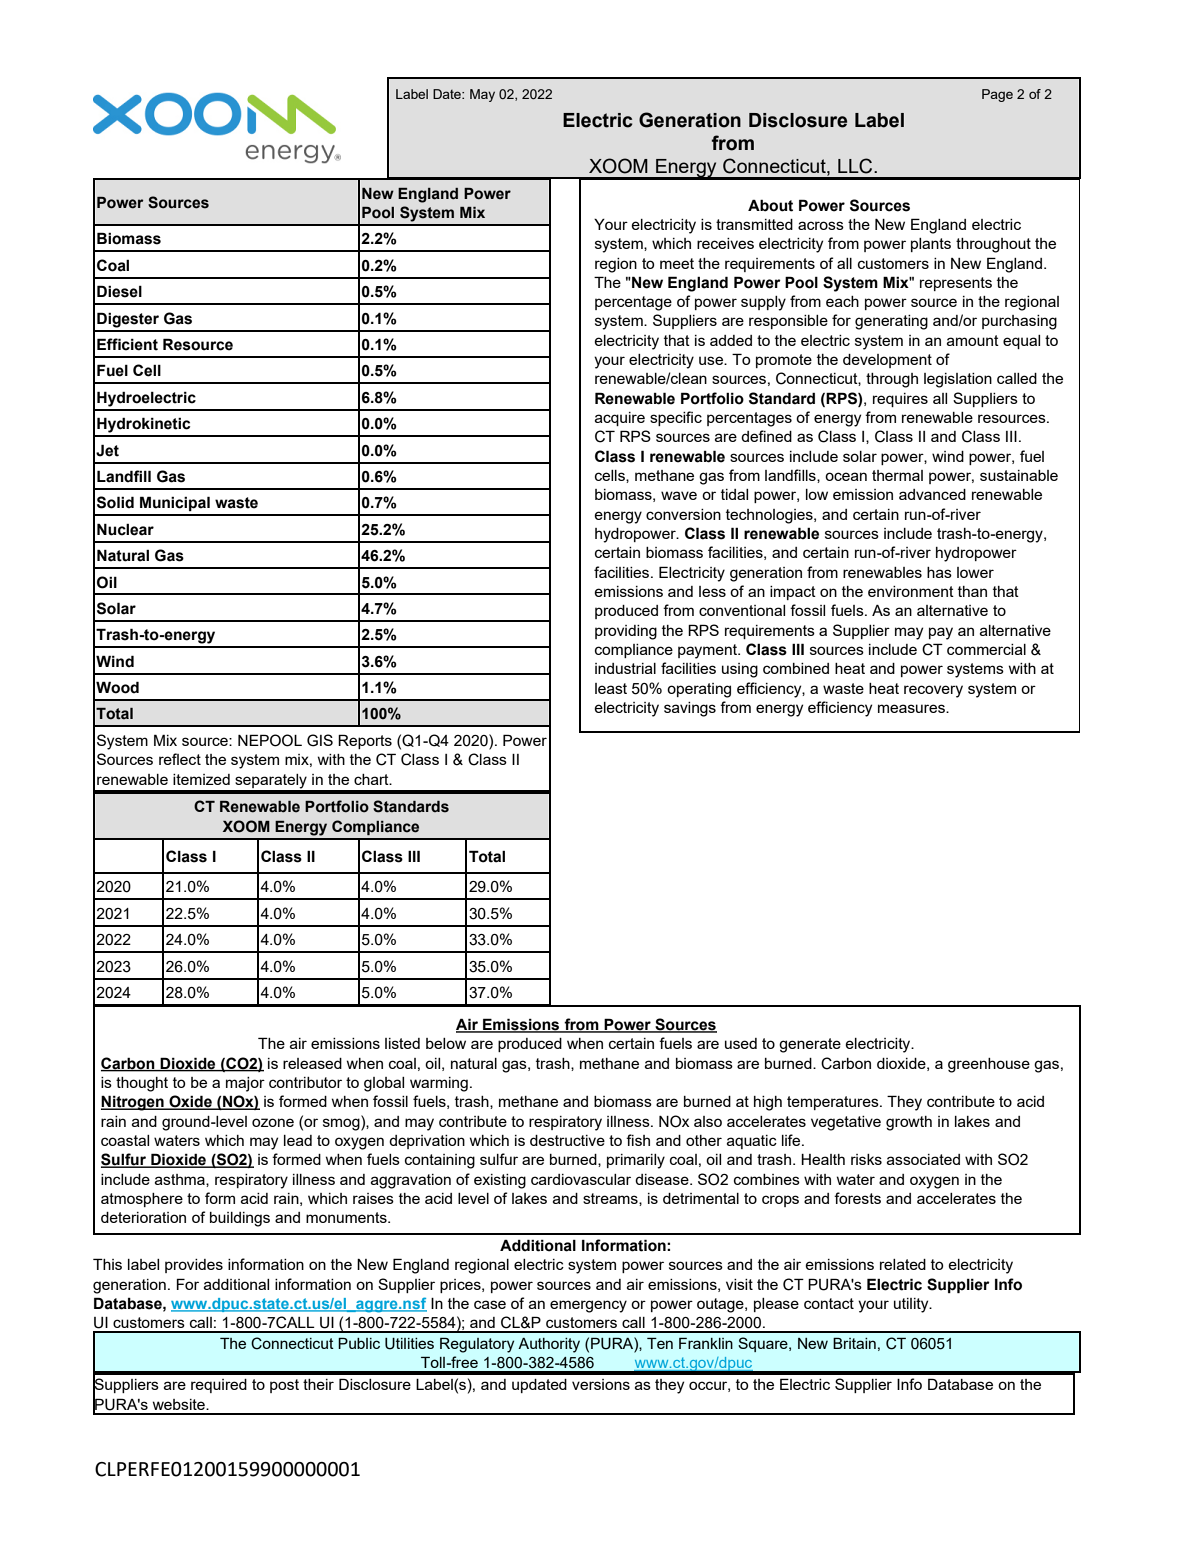 Image resolution: width=1202 pixels, height=1555 pixels. I want to click on thermal, so click(897, 475).
